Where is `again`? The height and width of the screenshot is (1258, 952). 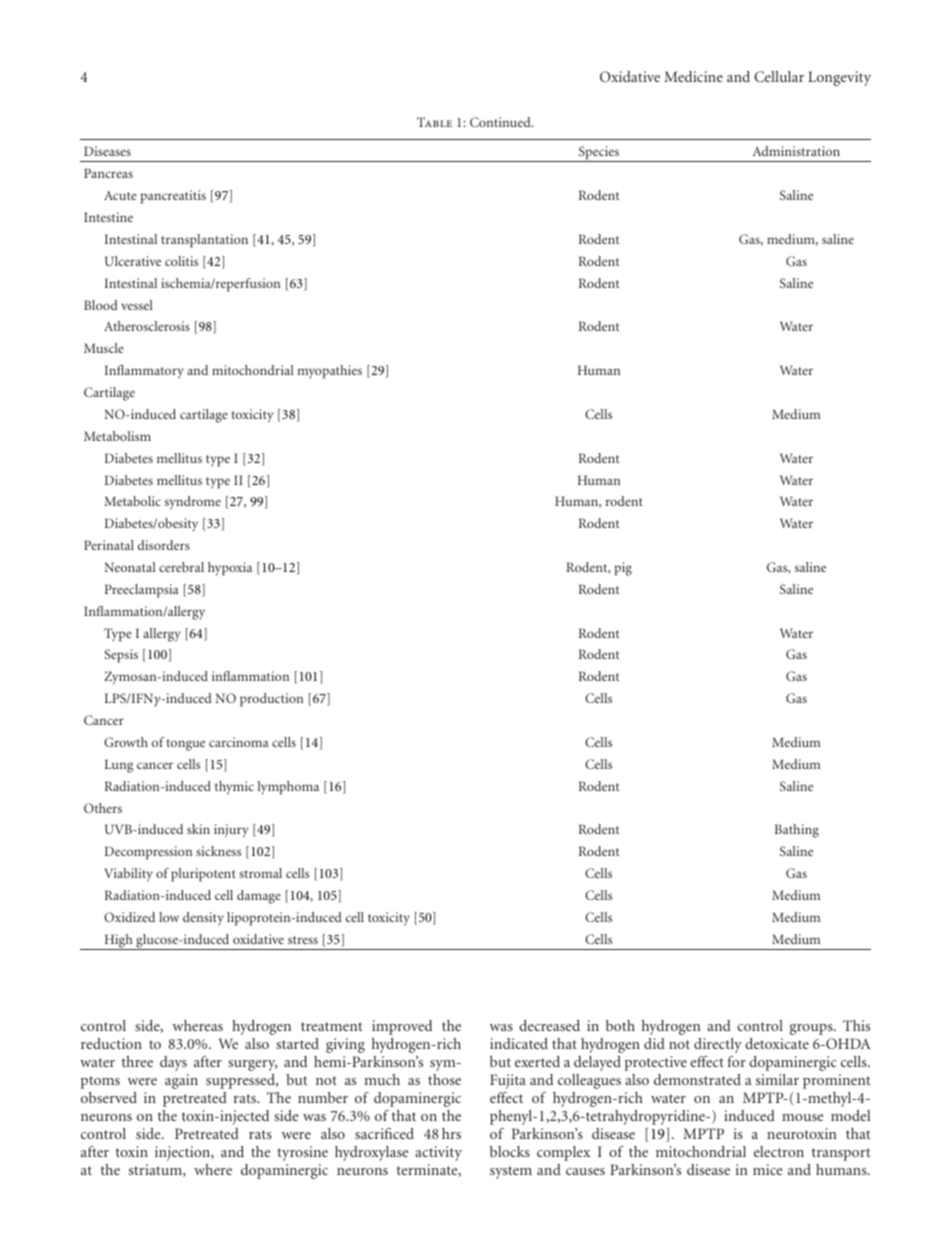
again is located at coordinates (181, 1081).
